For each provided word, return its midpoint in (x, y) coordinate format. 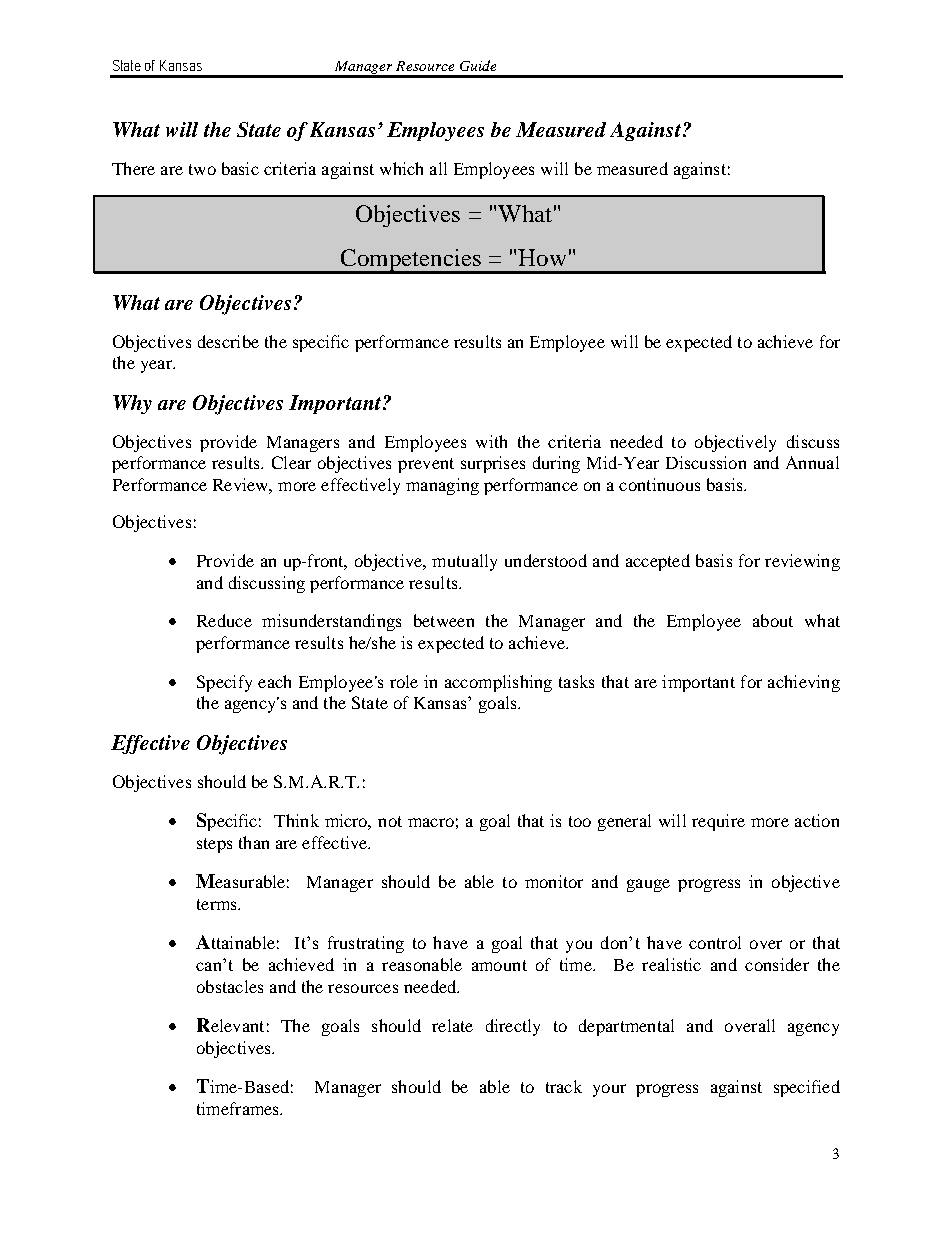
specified (807, 1088)
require (718, 822)
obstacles (230, 986)
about (773, 620)
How (542, 257)
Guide (478, 65)
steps (214, 845)
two (202, 169)
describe (228, 341)
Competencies (410, 261)
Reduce (224, 620)
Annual (812, 462)
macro (431, 822)
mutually (464, 562)
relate (452, 1025)
